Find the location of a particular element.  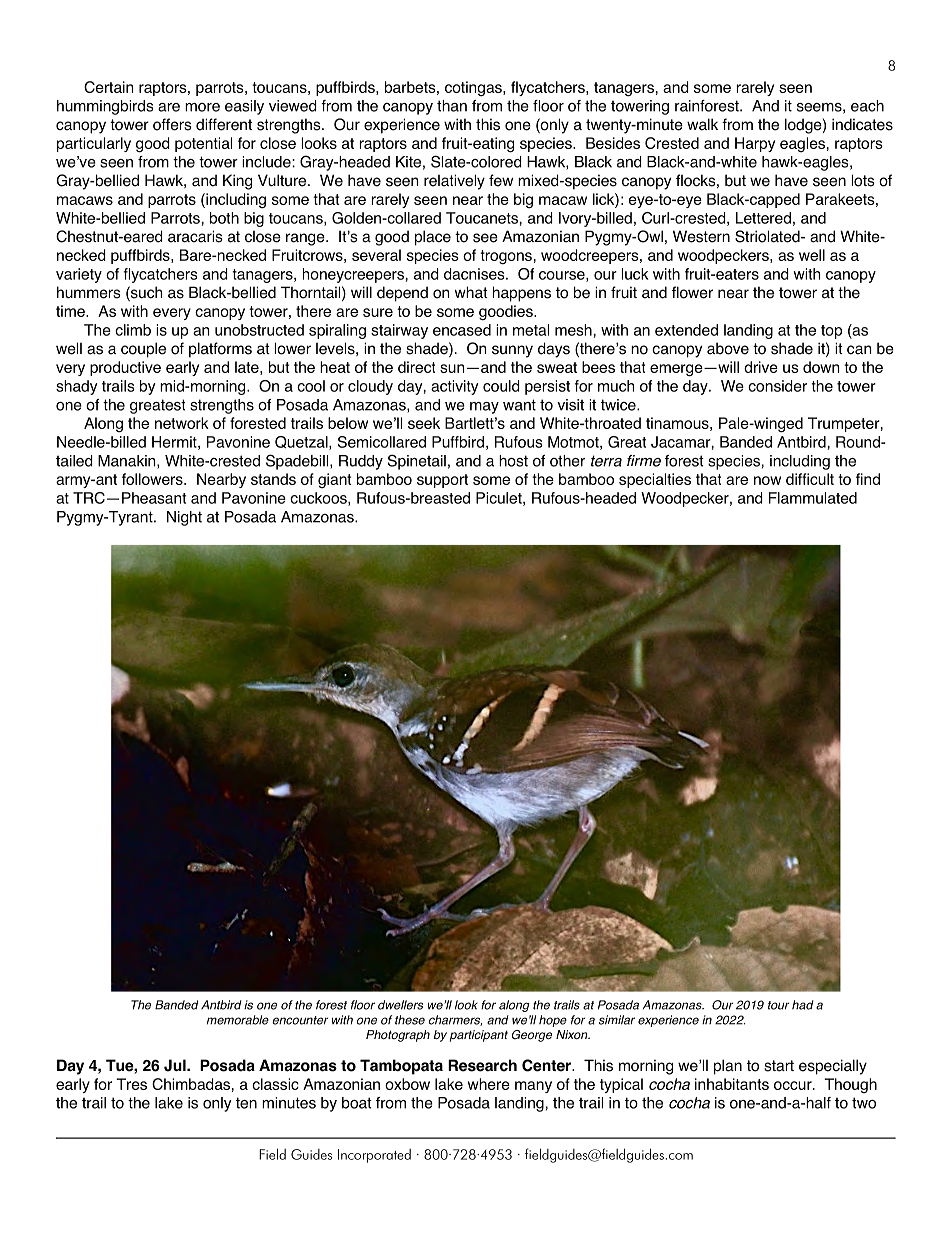

Night is located at coordinates (184, 518).
